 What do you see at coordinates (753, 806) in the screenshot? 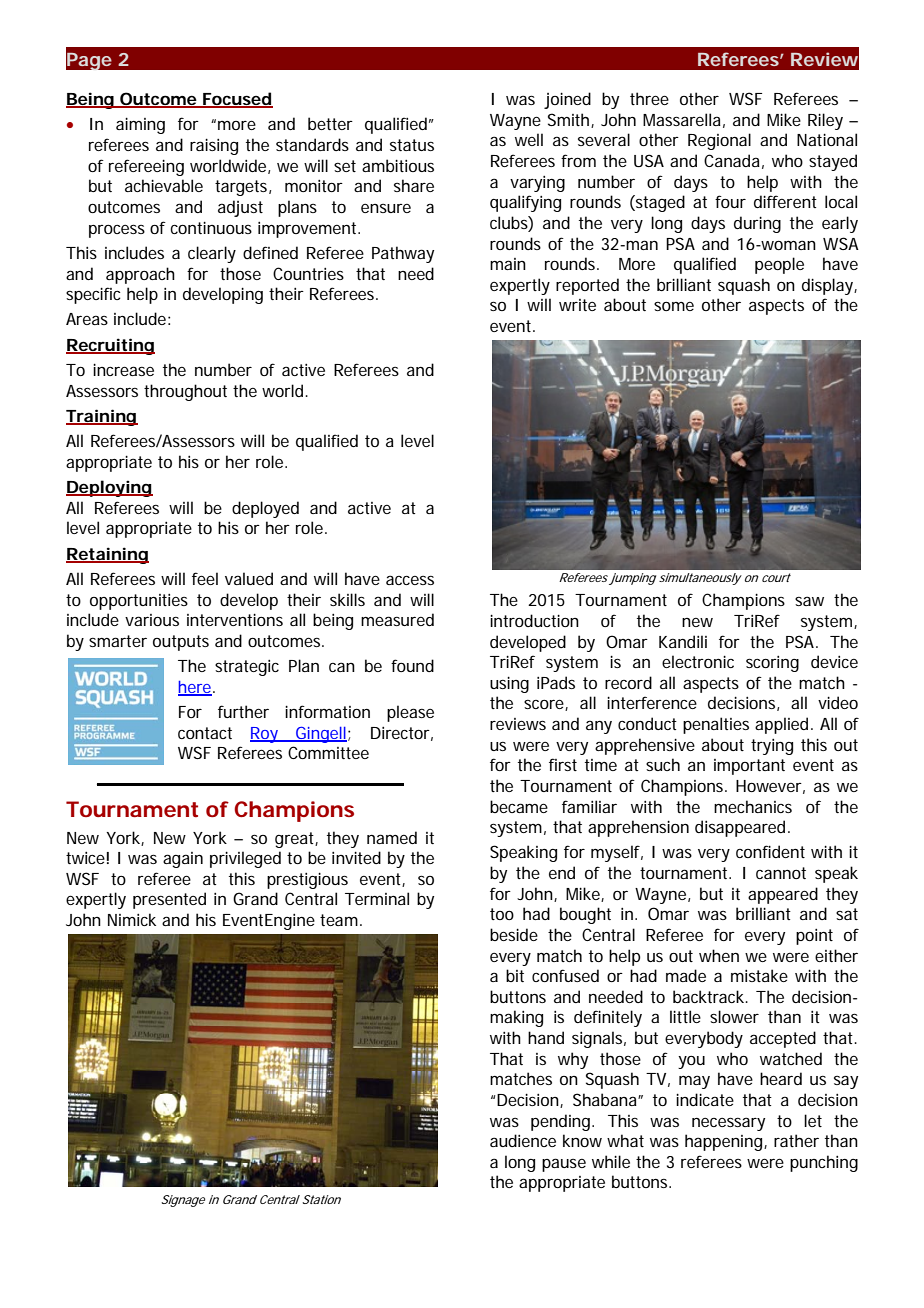
I see `mechanics` at bounding box center [753, 806].
